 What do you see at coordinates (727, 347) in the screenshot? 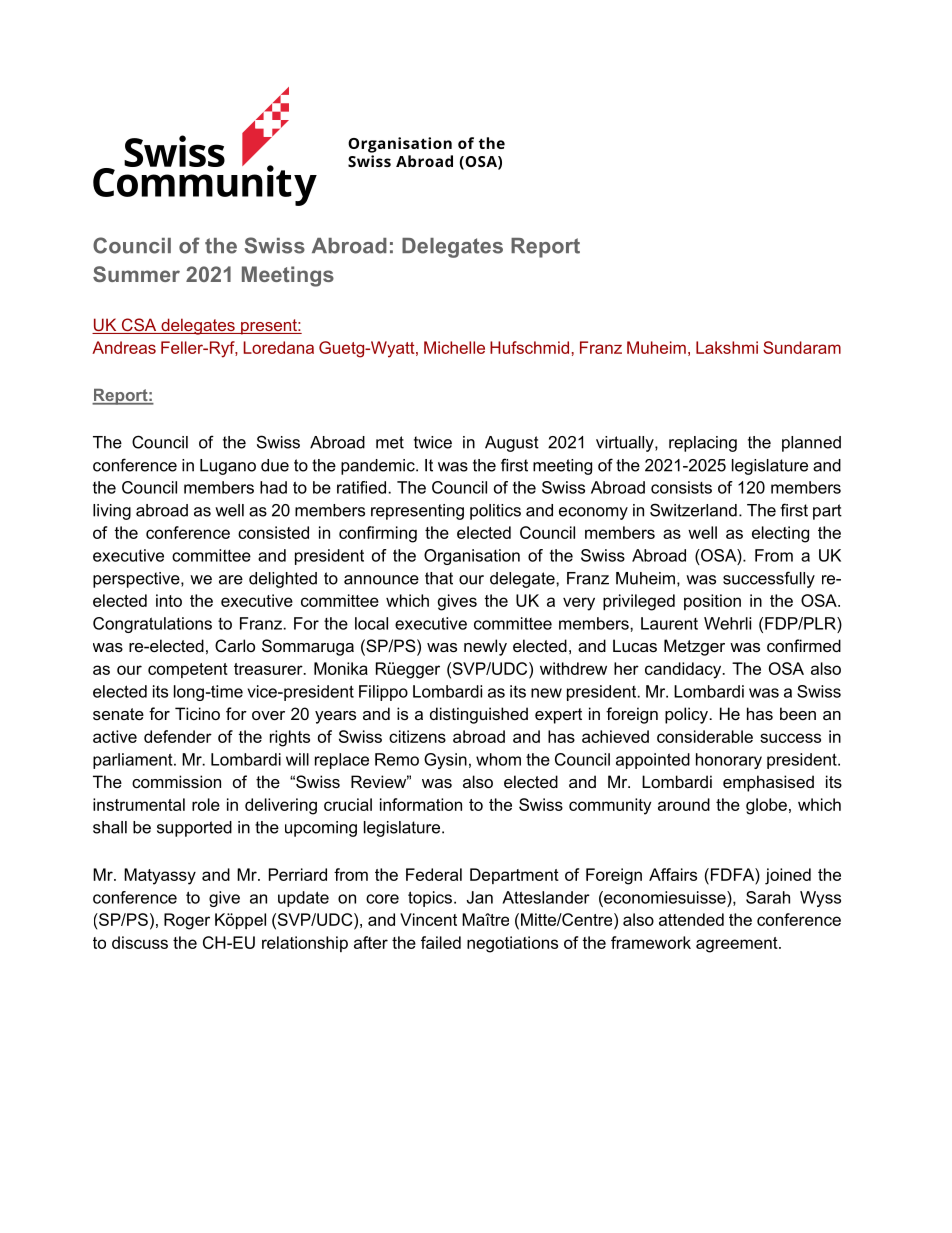
I see `Lakshmi` at bounding box center [727, 347].
